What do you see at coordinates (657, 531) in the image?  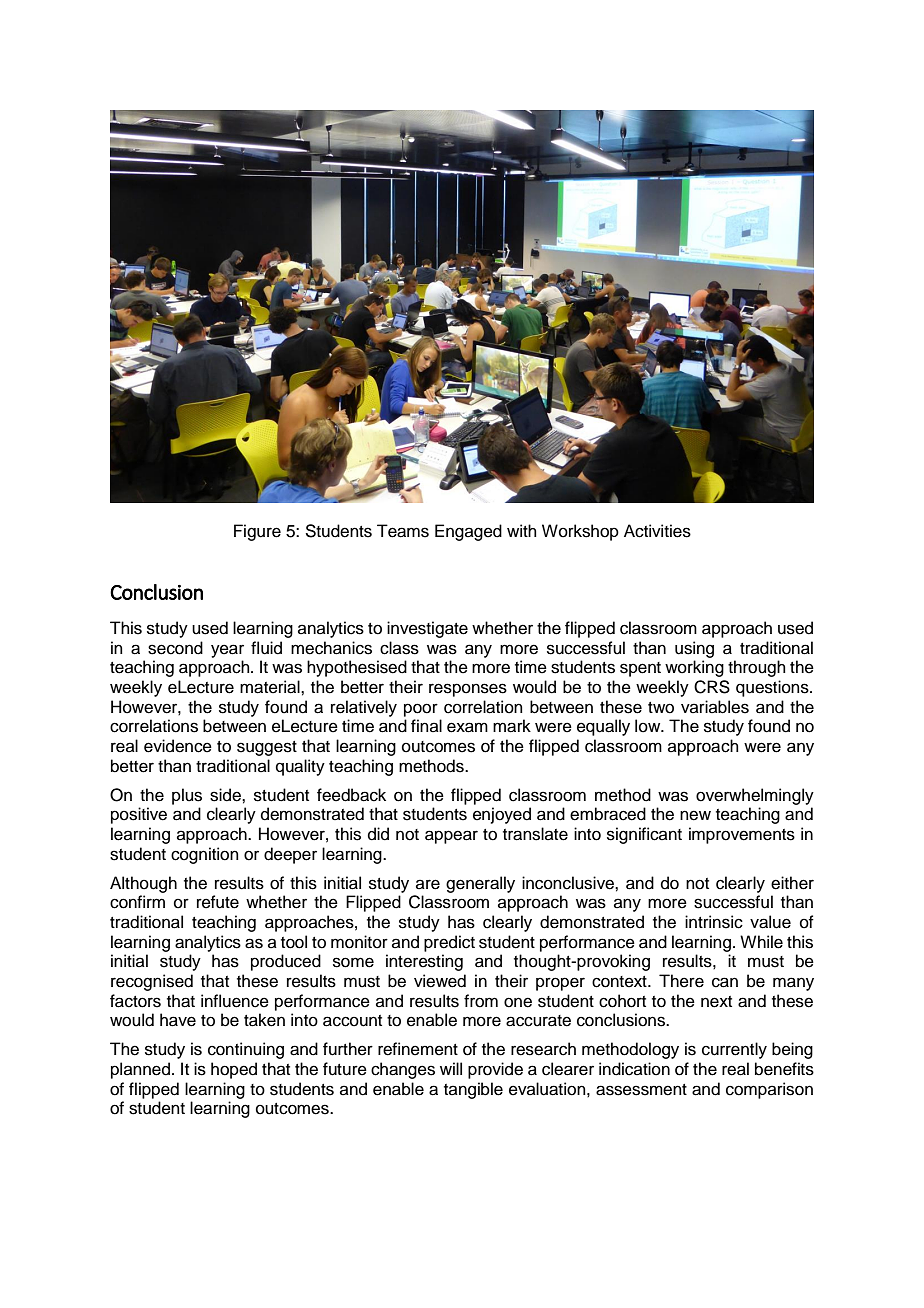 I see `Activities` at bounding box center [657, 531].
